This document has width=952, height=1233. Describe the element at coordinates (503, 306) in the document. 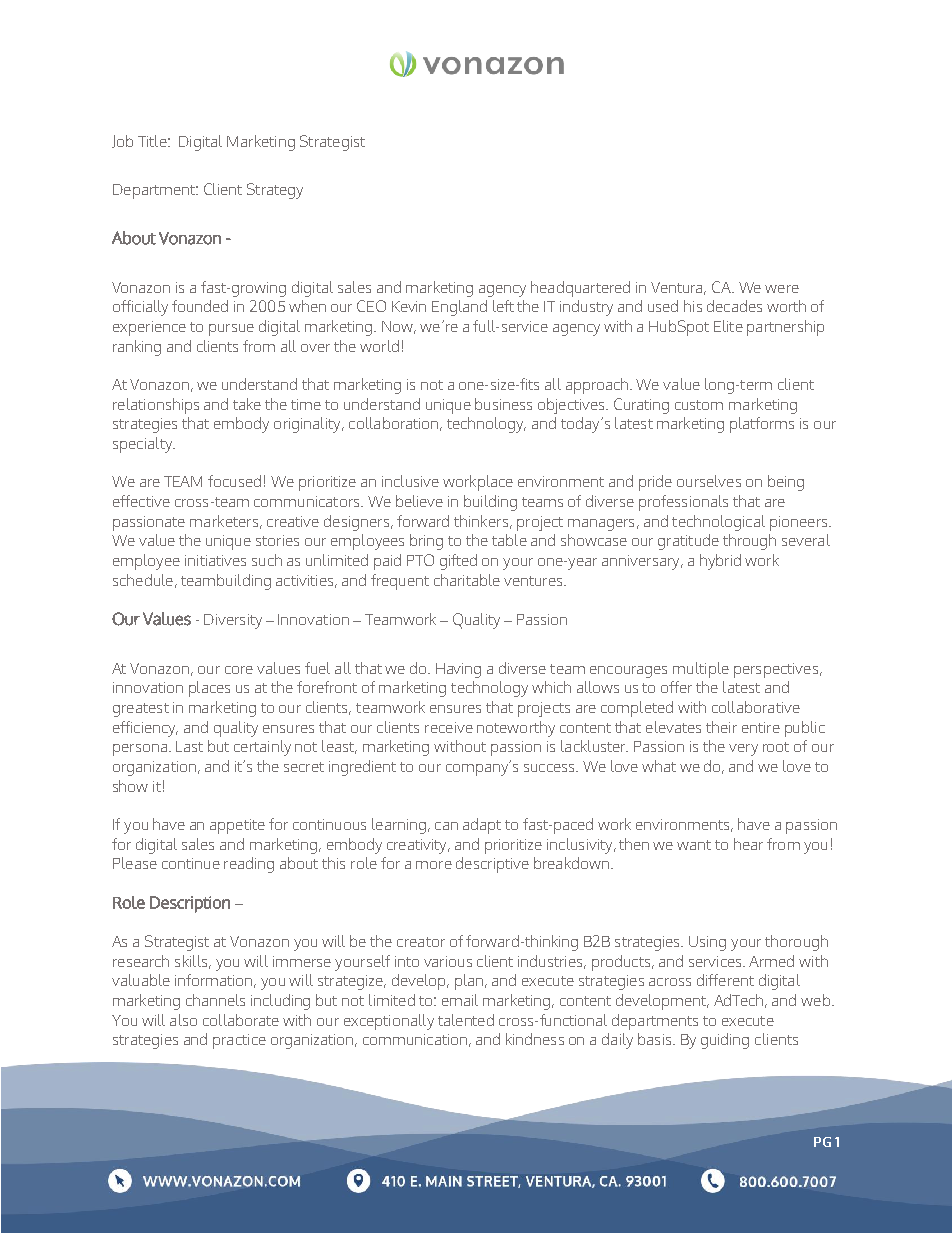

I see `left` at that location.
